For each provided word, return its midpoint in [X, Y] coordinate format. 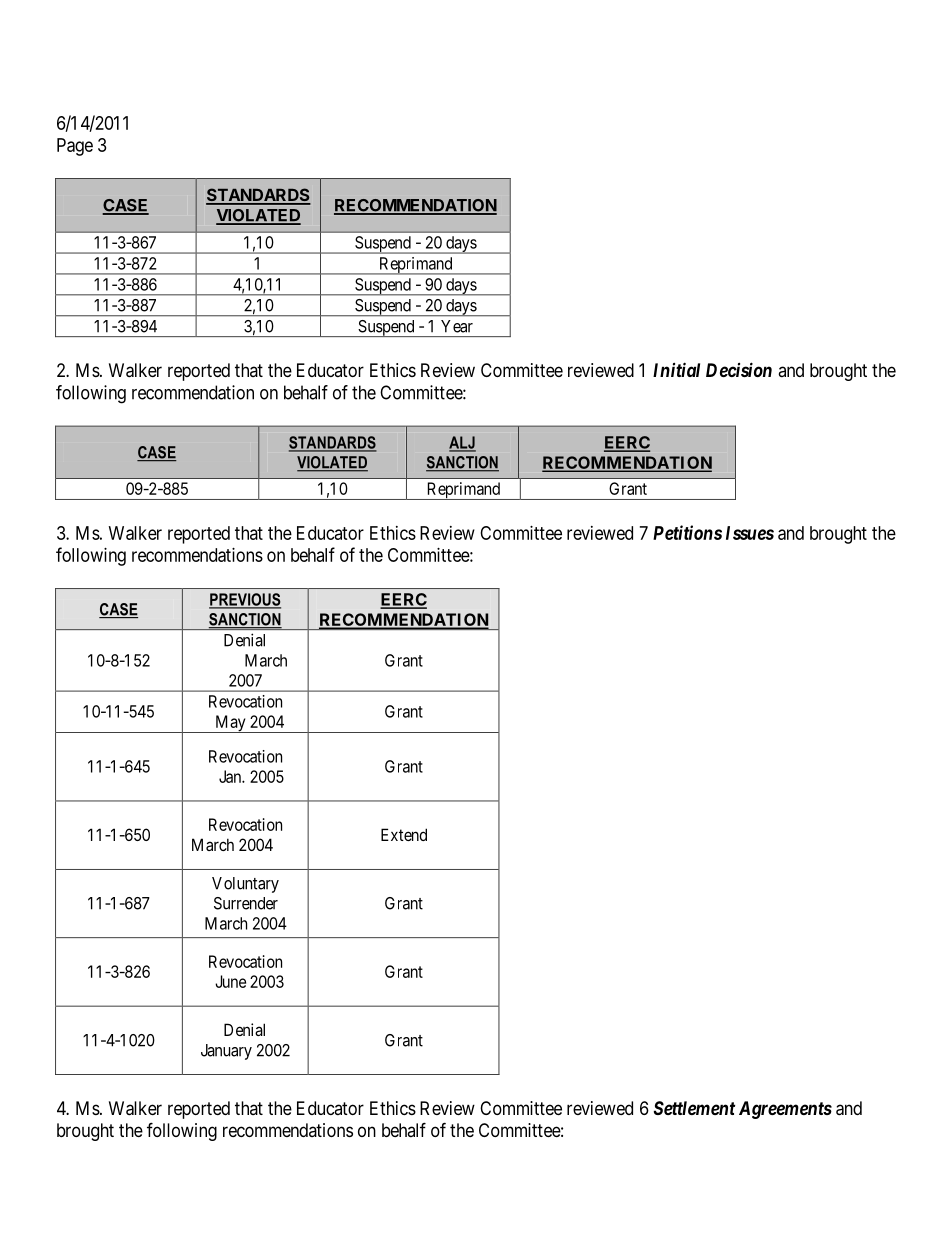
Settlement [694, 1108]
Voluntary [245, 885]
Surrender [246, 903]
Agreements [785, 1110]
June [230, 981]
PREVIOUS [245, 600]
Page [75, 147]
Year [457, 326]
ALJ [462, 443]
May [230, 724]
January [226, 1052]
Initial [676, 369]
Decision [739, 369]
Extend [404, 834]
